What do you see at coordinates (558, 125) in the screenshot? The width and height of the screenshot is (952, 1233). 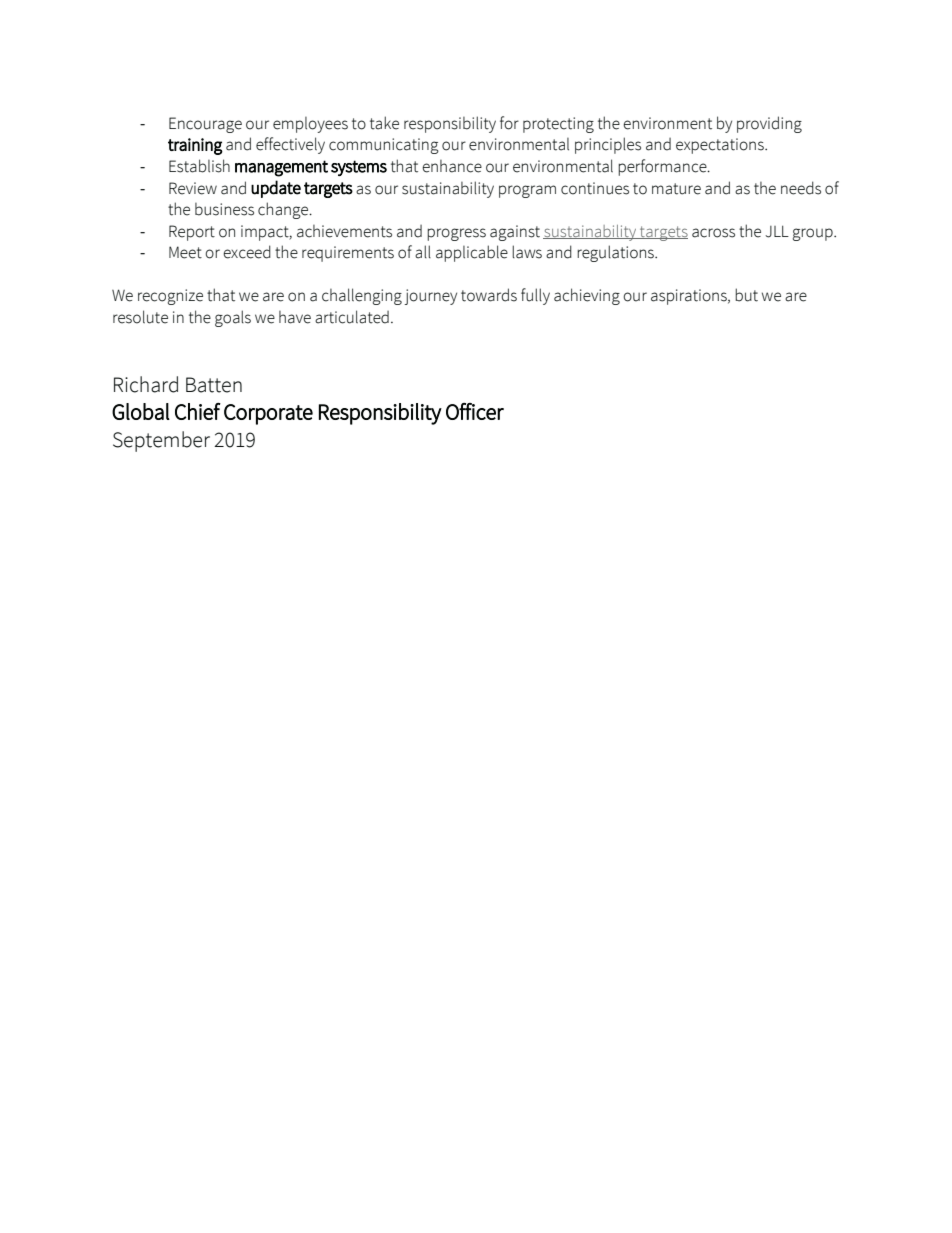 I see `protecting` at bounding box center [558, 125].
